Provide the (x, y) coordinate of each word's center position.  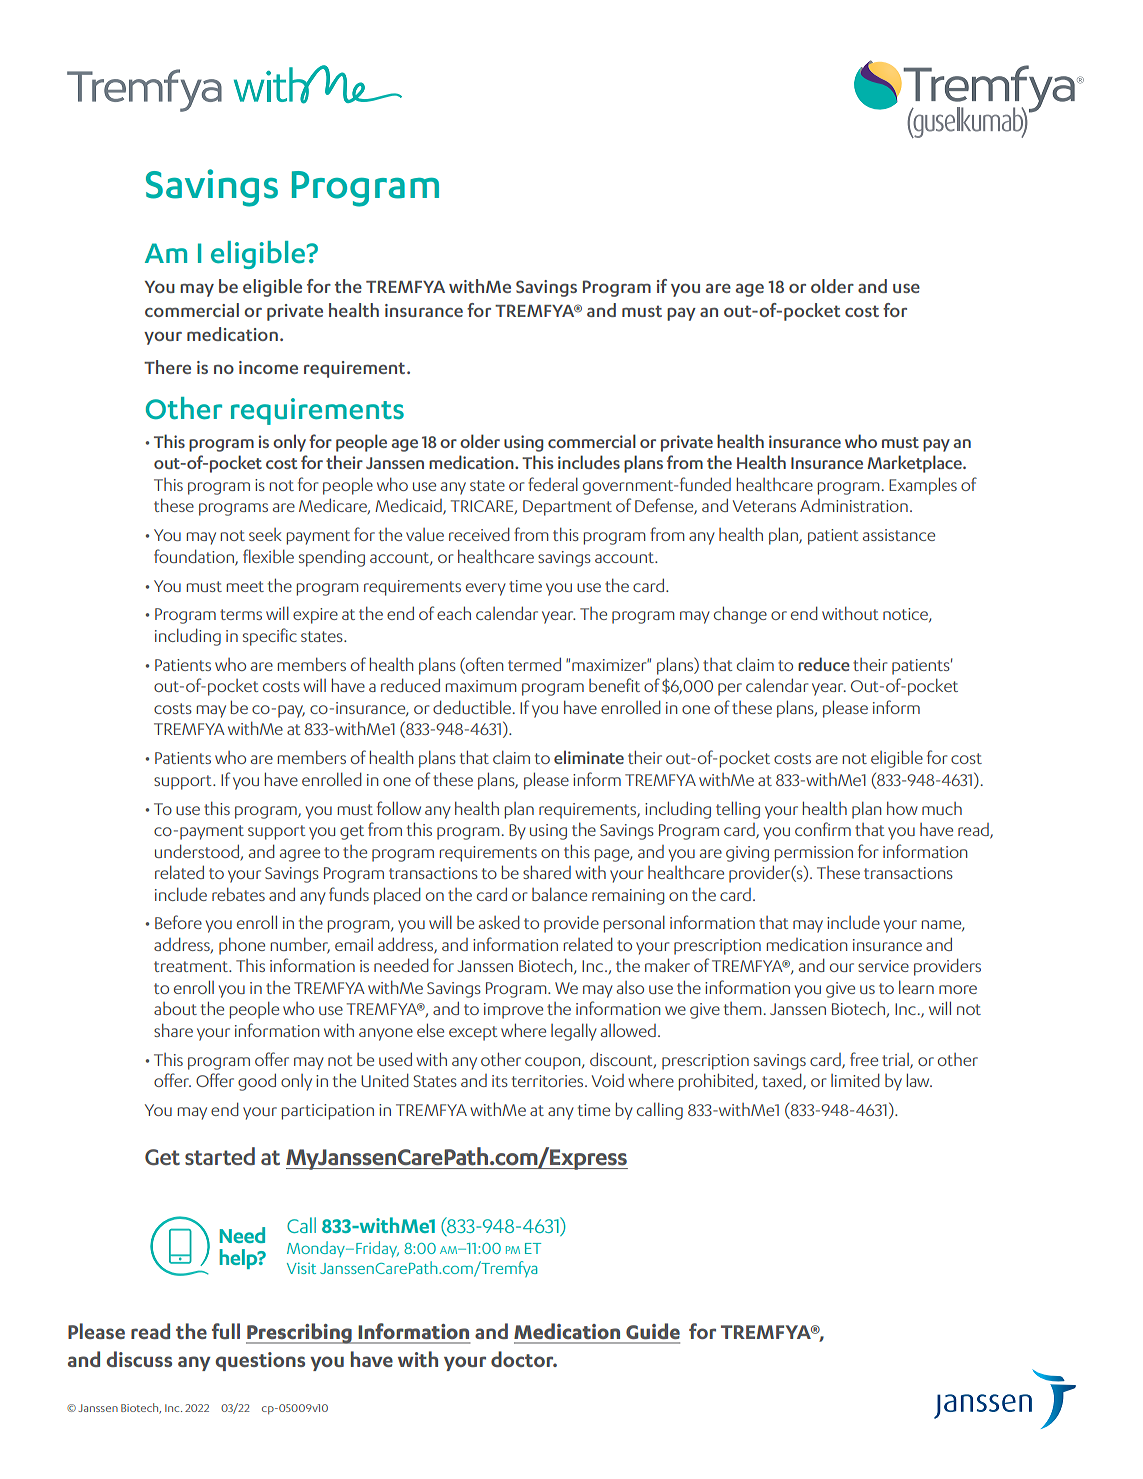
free (864, 1059)
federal (553, 484)
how (902, 808)
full (226, 1331)
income (268, 367)
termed (534, 664)
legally (574, 1032)
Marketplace (915, 464)
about (175, 1008)
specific (270, 637)
